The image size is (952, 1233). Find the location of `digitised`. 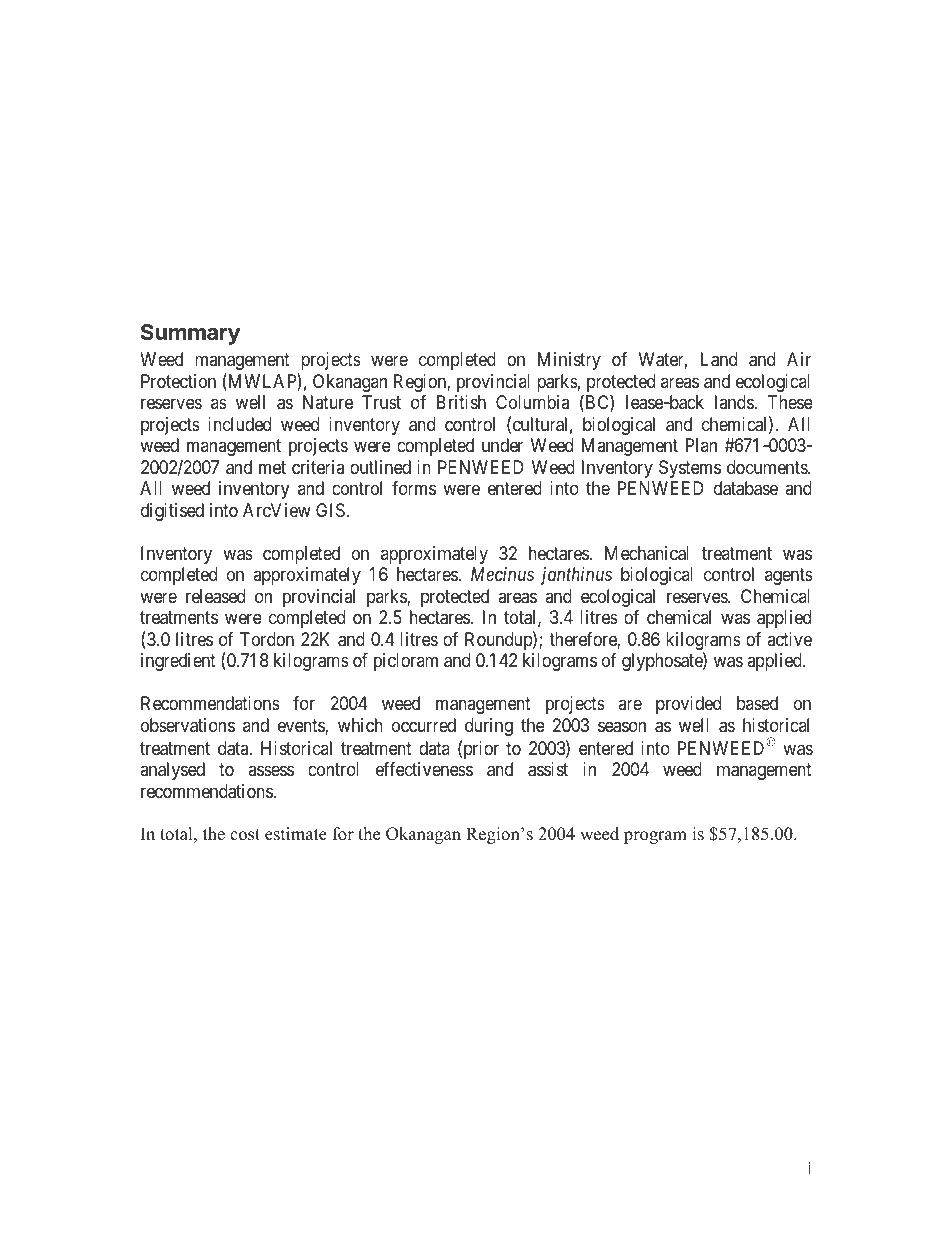

digitised is located at coordinates (172, 512).
